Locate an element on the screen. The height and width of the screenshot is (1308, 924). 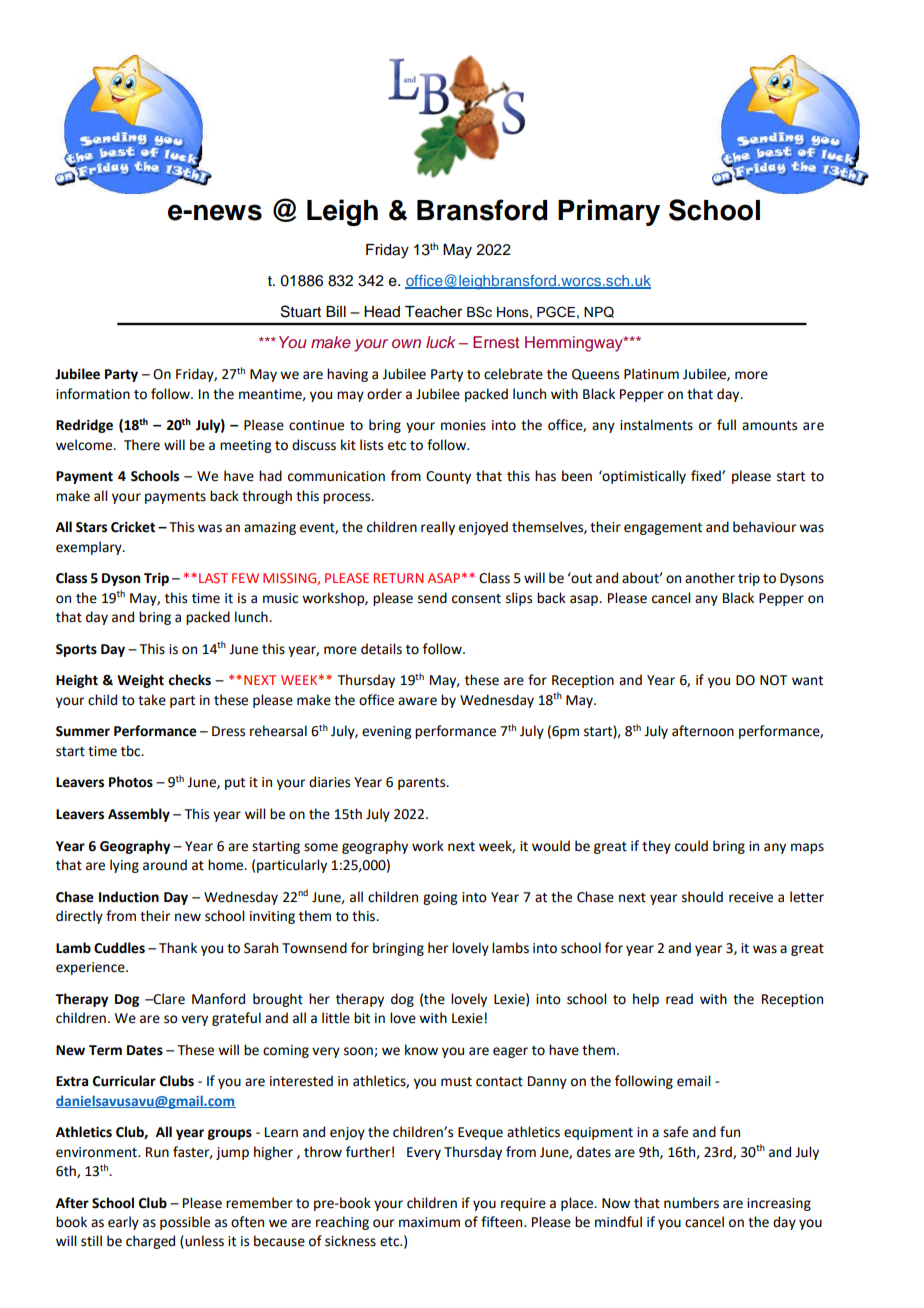
possible is located at coordinates (185, 1223).
